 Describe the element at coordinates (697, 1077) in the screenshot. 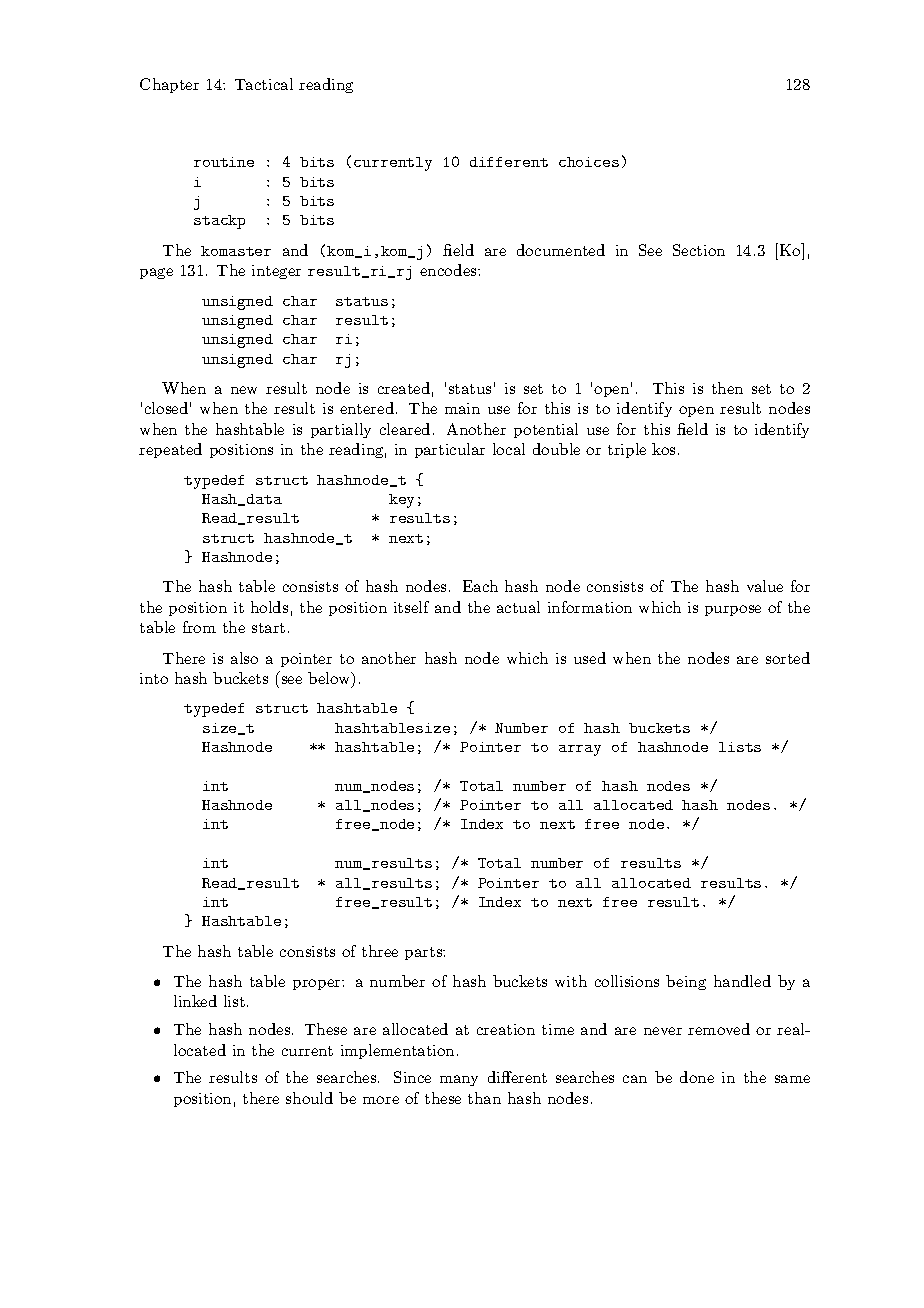

I see `done` at that location.
